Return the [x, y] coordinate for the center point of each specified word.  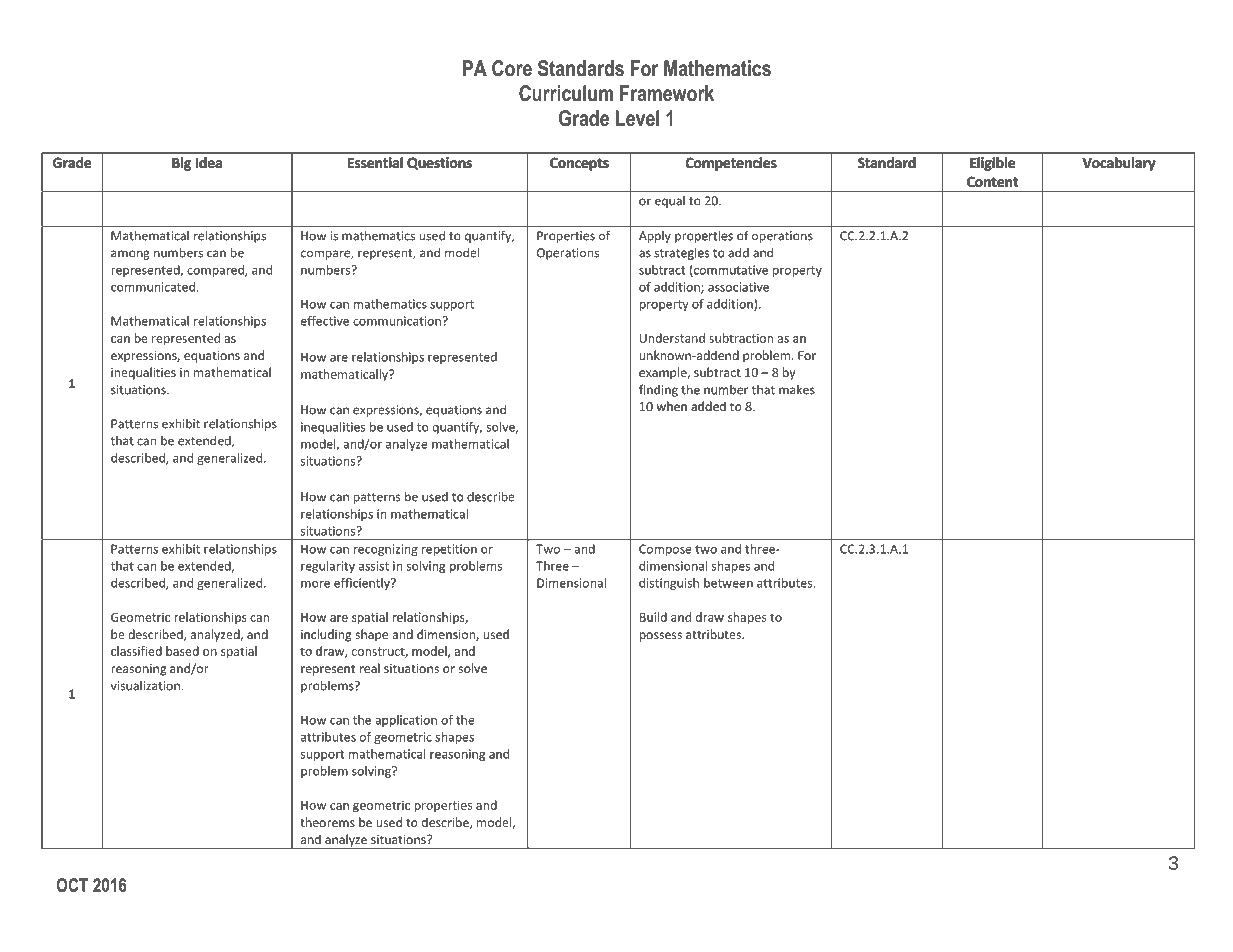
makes [797, 390]
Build [653, 617]
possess [660, 637]
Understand [672, 338]
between [728, 583]
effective [325, 321]
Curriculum [566, 93]
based [182, 651]
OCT [72, 885]
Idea [209, 162]
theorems [327, 822]
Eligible [992, 164]
